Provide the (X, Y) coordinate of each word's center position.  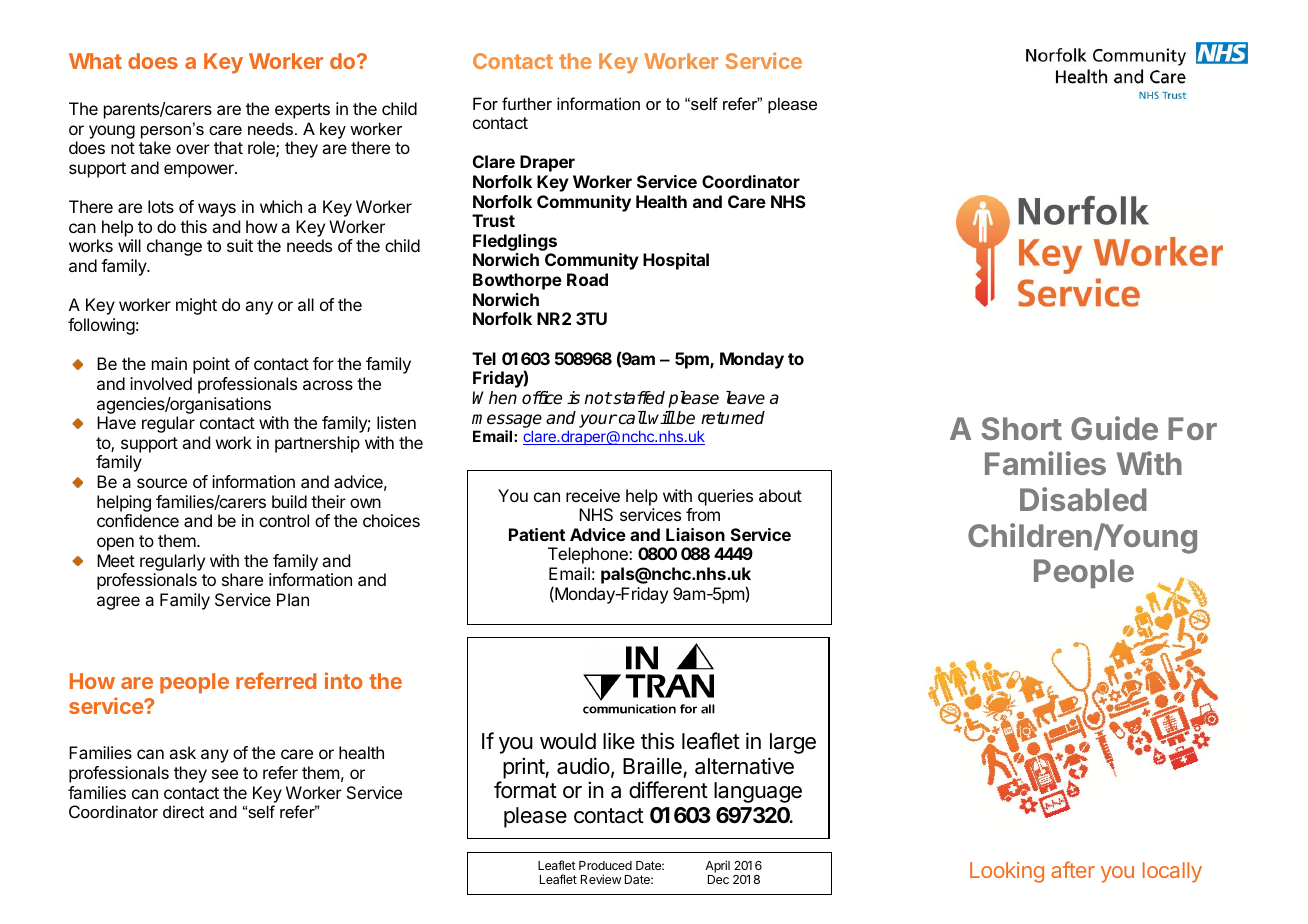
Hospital (676, 261)
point (211, 365)
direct (183, 811)
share (242, 579)
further (527, 103)
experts (302, 111)
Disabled (1083, 499)
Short (1021, 428)
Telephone (589, 555)
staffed (638, 398)
